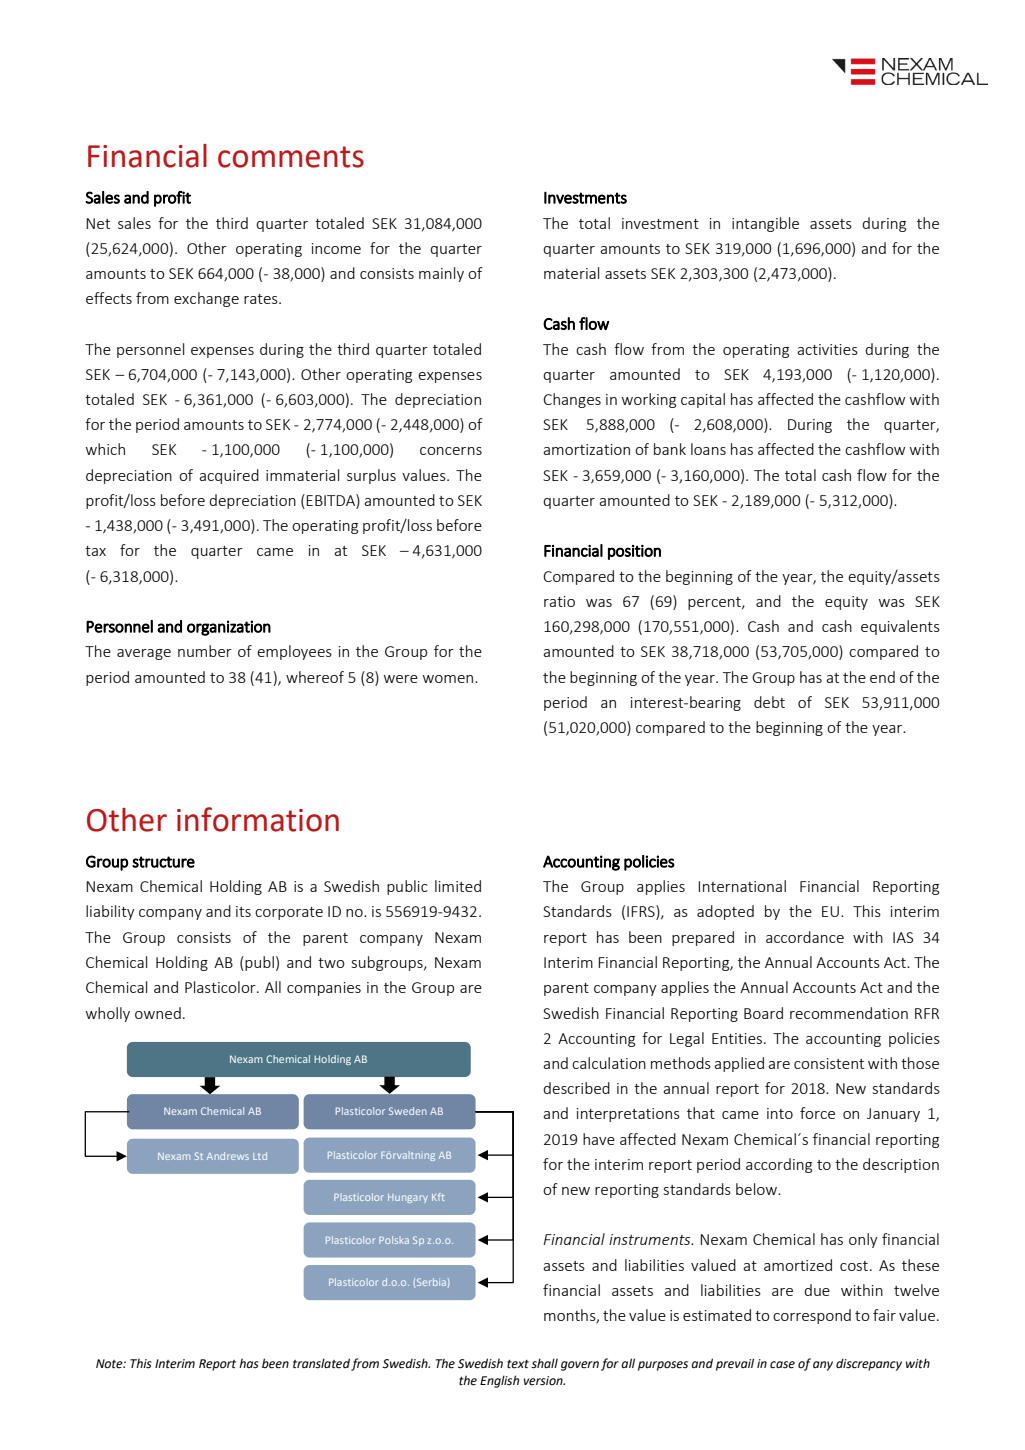 The width and height of the image is (1025, 1450). What do you see at coordinates (769, 702) in the image?
I see `debt` at bounding box center [769, 702].
